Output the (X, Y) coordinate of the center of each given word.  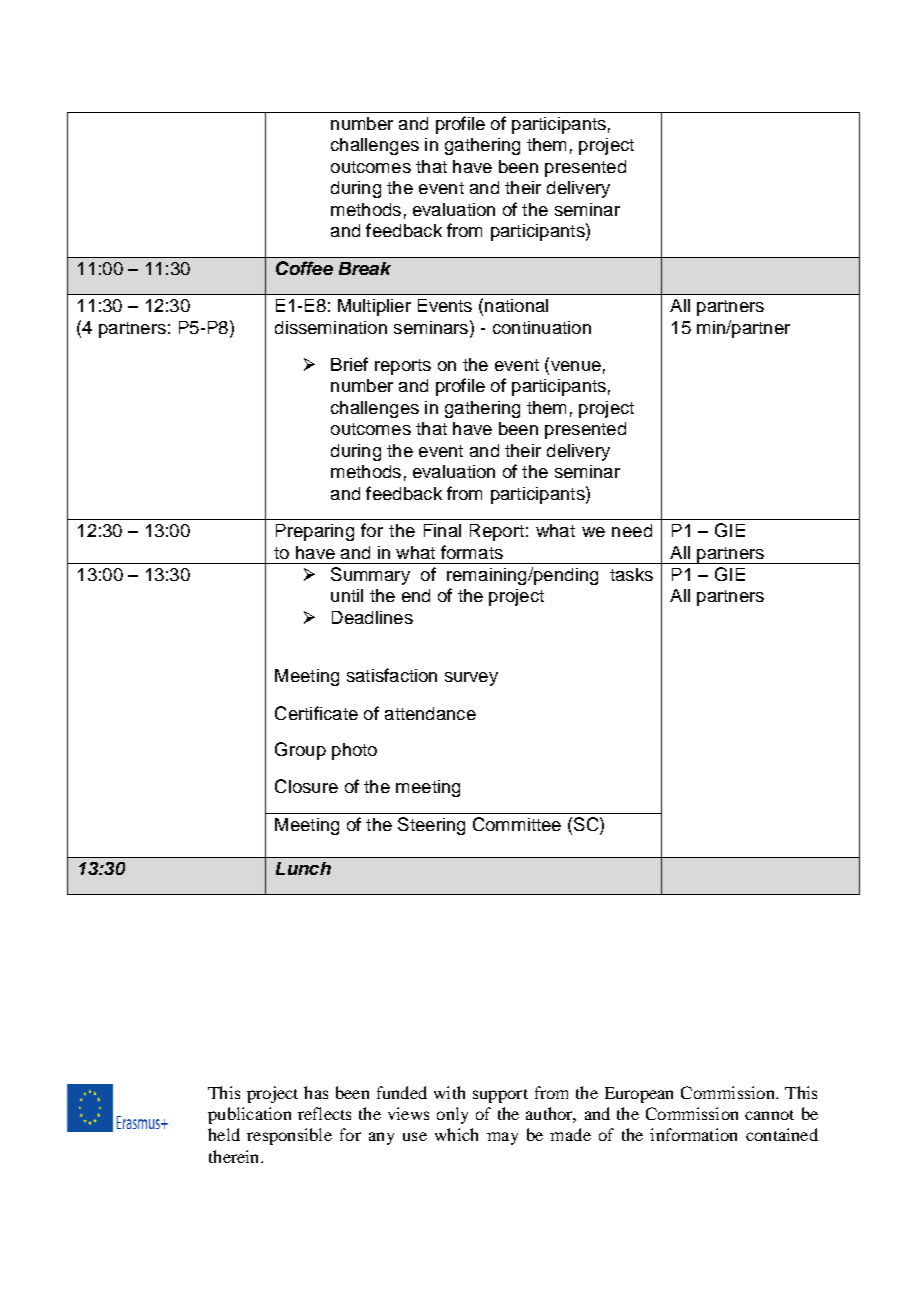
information (693, 1134)
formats (472, 552)
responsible (289, 1136)
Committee (517, 824)
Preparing (315, 532)
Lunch (303, 868)
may (502, 1138)
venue (574, 366)
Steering (431, 826)
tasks (631, 574)
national (516, 305)
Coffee (304, 268)
